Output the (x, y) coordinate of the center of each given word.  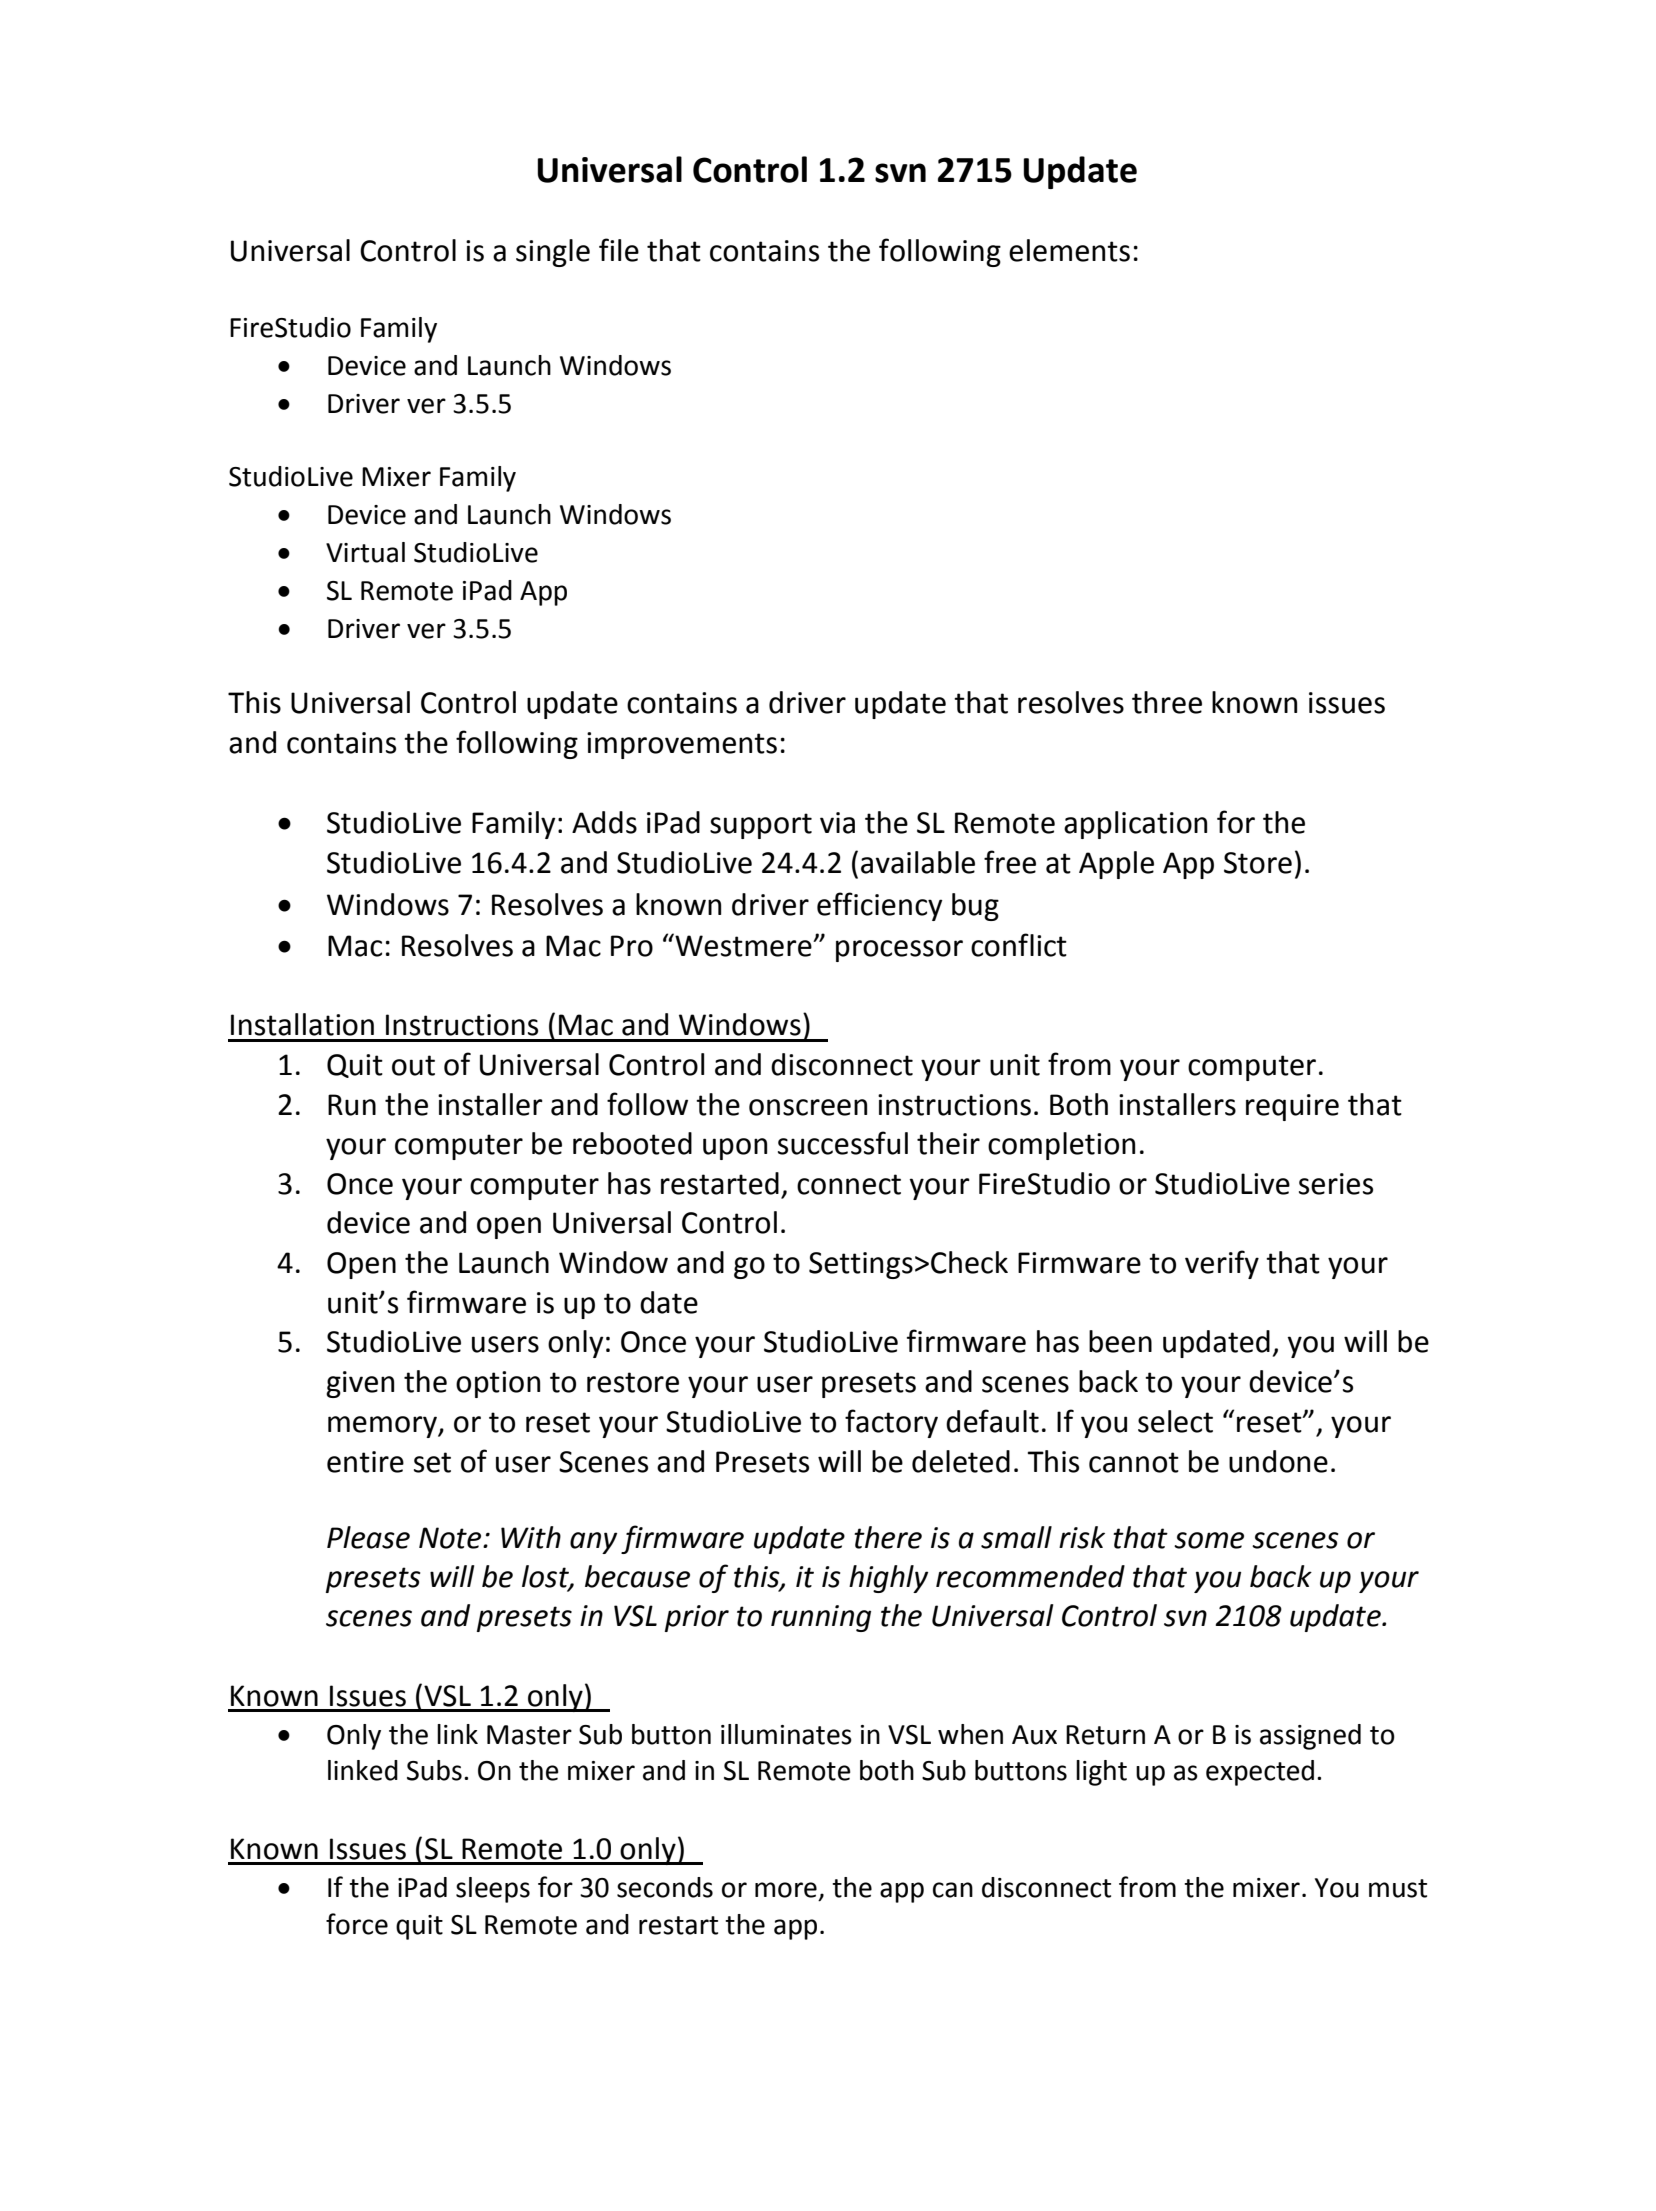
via (837, 823)
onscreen (808, 1107)
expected (1260, 1773)
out (413, 1065)
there (888, 1537)
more (786, 1890)
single (553, 253)
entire (365, 1462)
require (1292, 1107)
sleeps (493, 1890)
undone (1278, 1461)
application (1135, 825)
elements (1069, 250)
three (1167, 702)
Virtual (365, 552)
